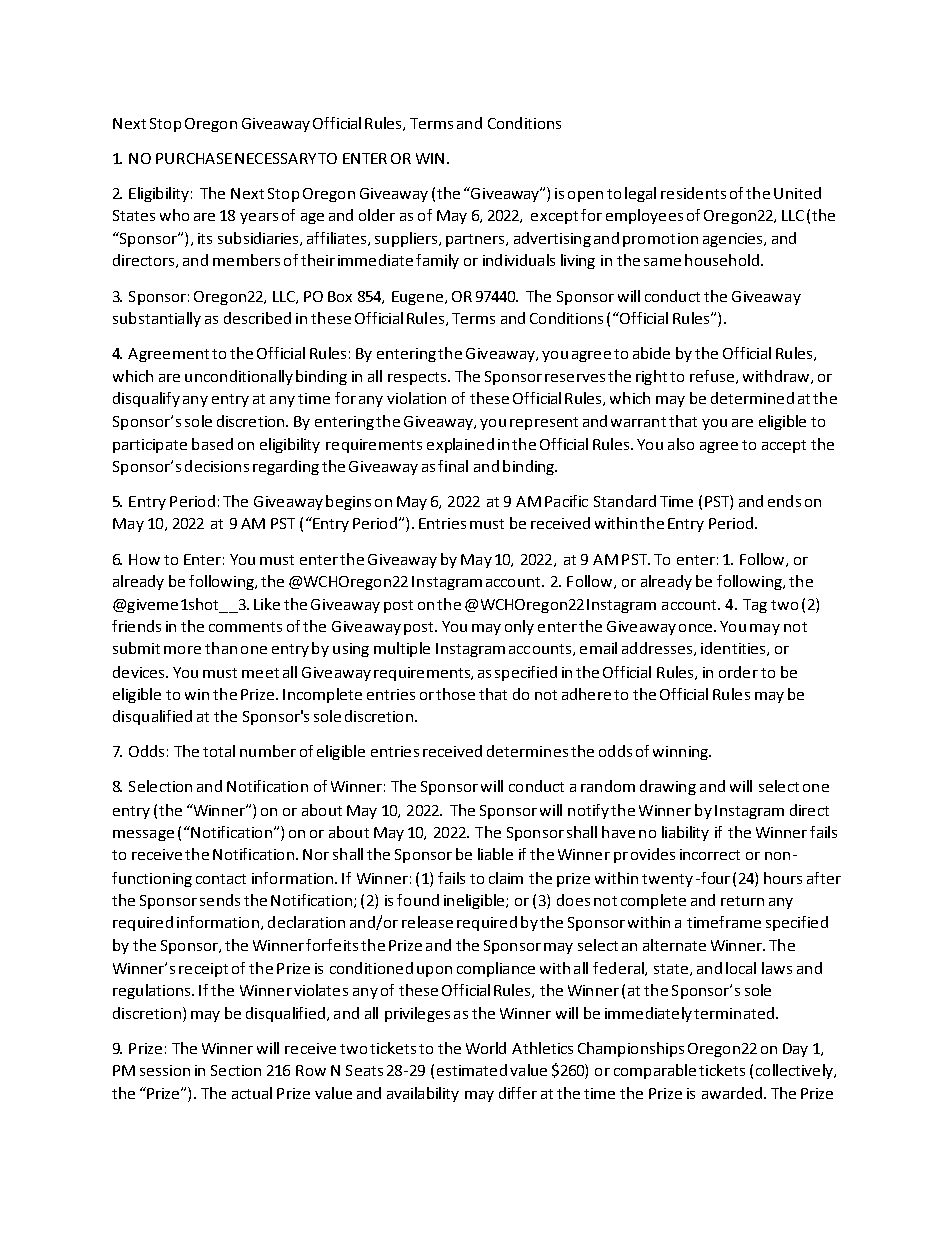 This document has width=952, height=1233. I want to click on determines, so click(527, 751).
